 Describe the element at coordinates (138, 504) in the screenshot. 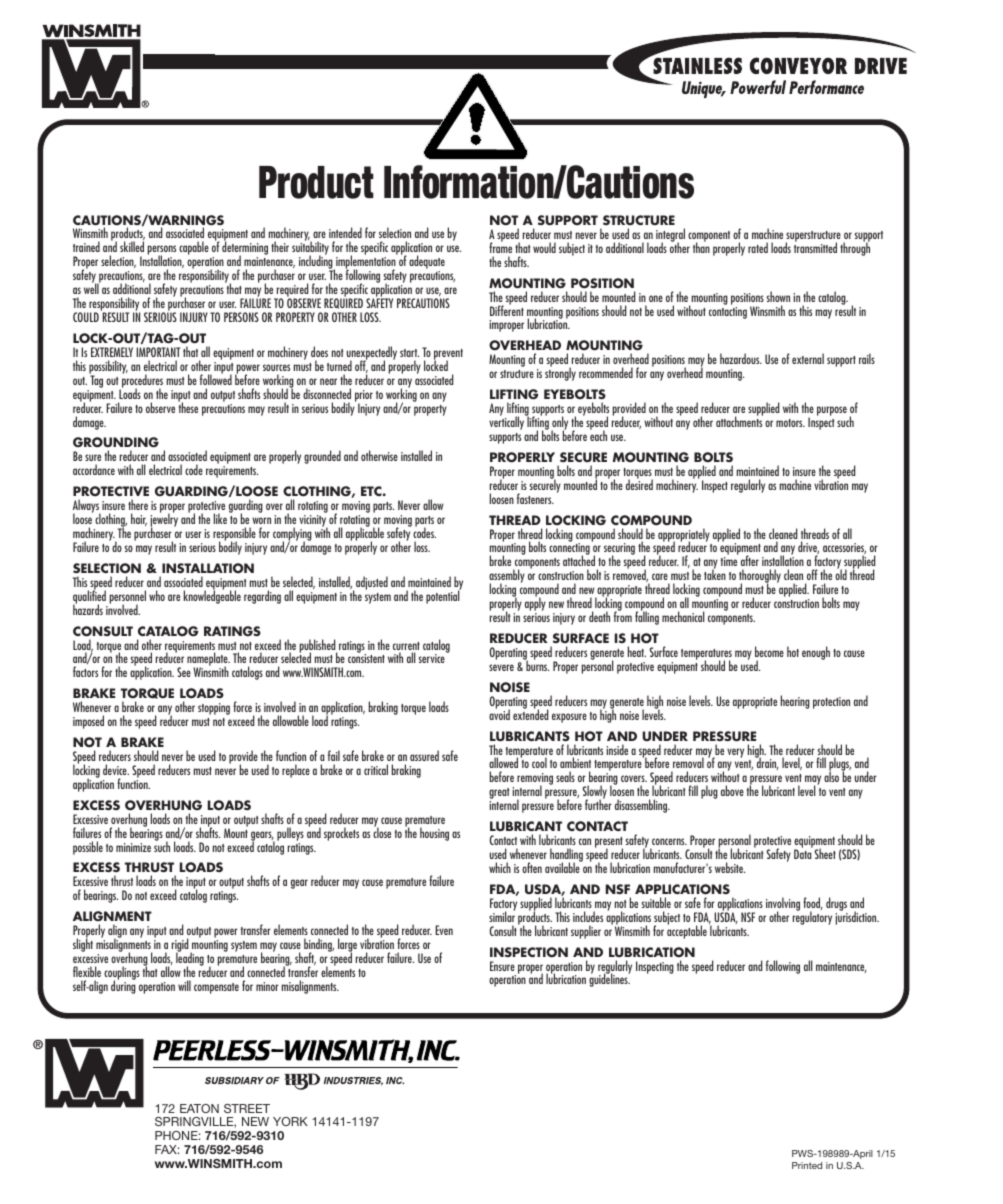

I see `there` at that location.
